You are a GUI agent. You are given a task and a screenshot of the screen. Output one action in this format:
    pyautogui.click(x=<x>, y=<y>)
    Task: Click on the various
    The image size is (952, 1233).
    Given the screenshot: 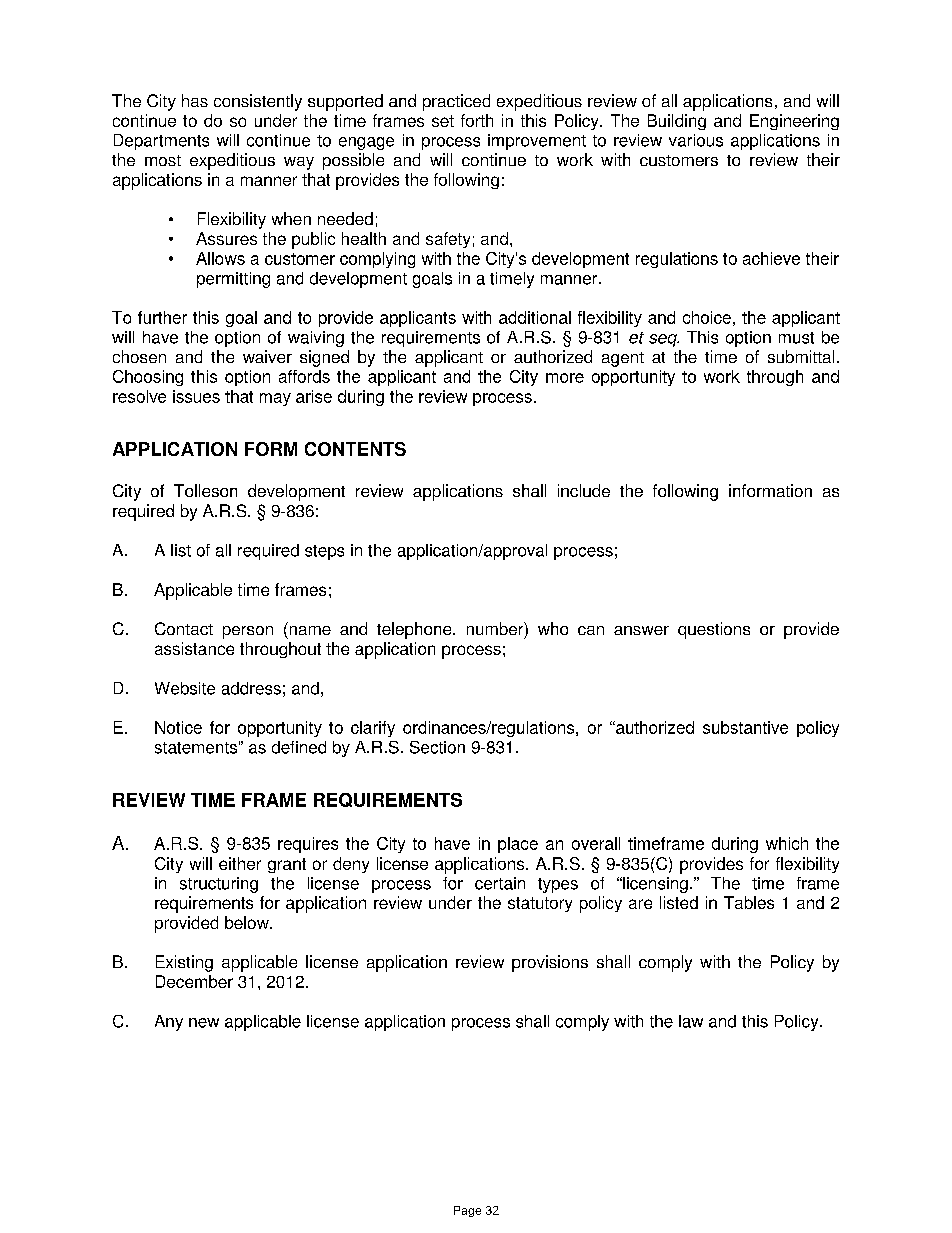 What is the action you would take?
    pyautogui.click(x=696, y=140)
